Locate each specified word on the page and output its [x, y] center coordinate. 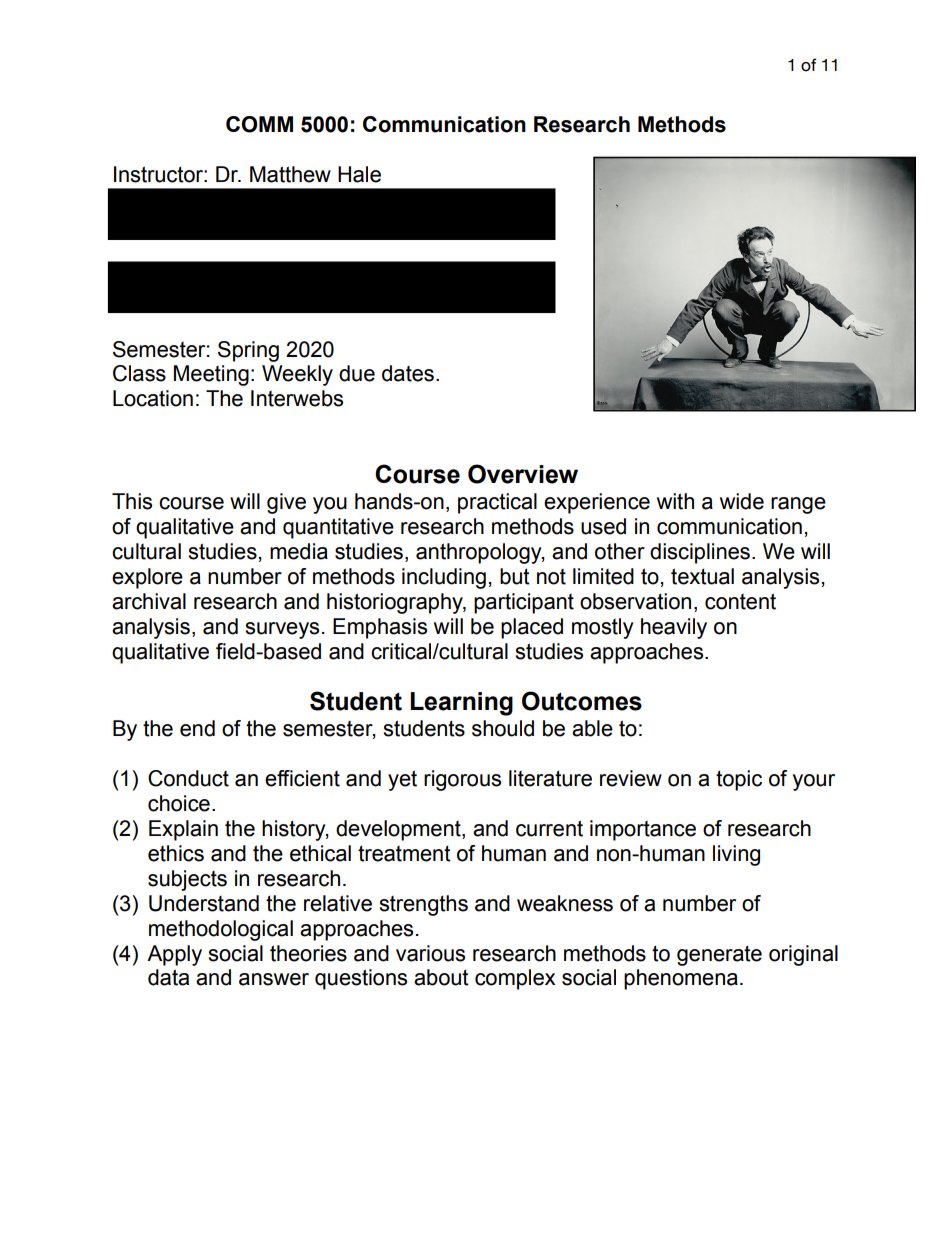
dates [408, 373]
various [430, 953]
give [286, 503]
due [357, 373]
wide [742, 501]
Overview [523, 474]
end [197, 728]
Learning [461, 704]
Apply [174, 955]
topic [739, 780]
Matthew [290, 174]
